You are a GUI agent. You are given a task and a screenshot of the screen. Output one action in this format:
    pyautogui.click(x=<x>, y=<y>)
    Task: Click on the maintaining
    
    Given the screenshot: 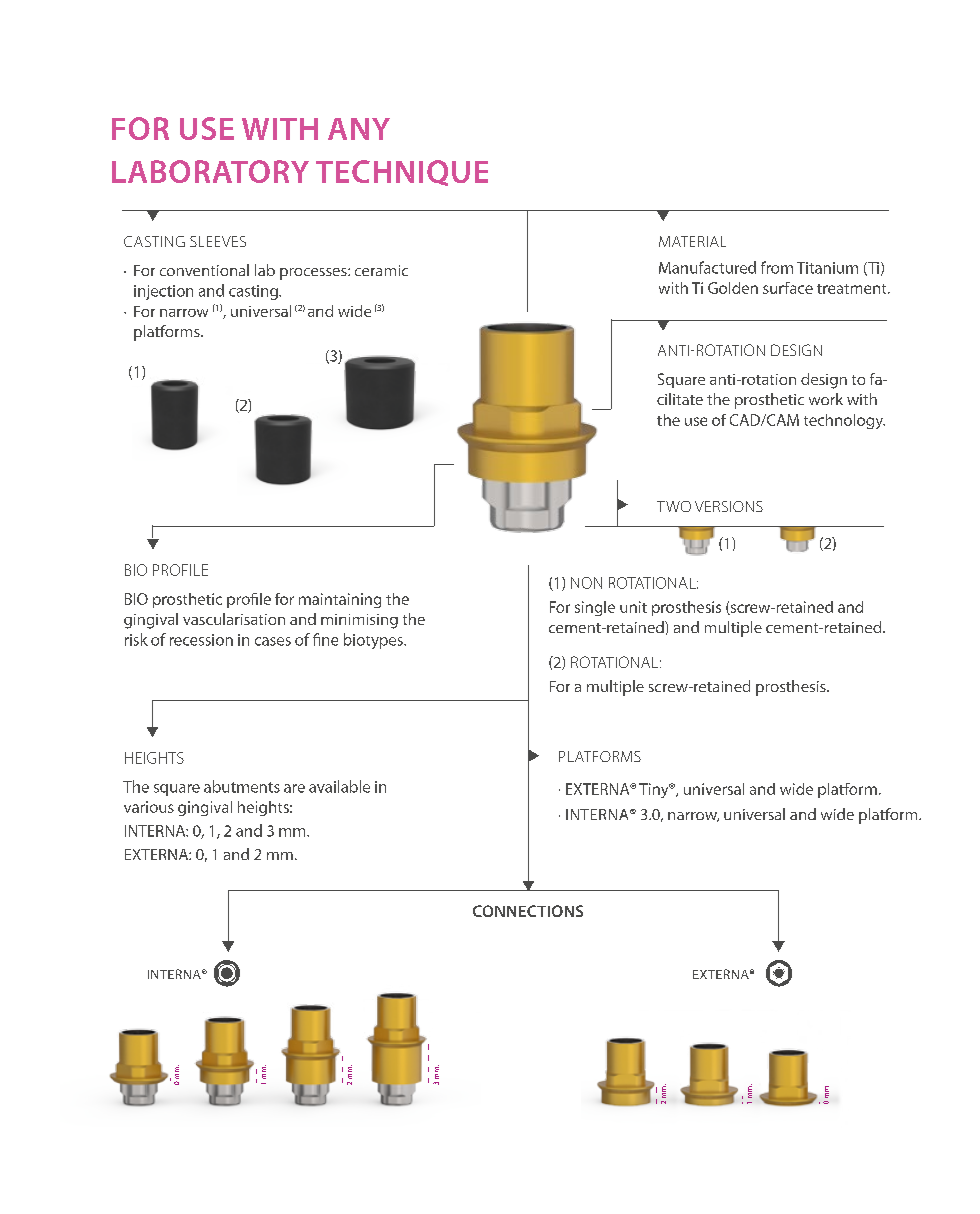 What is the action you would take?
    pyautogui.click(x=340, y=600)
